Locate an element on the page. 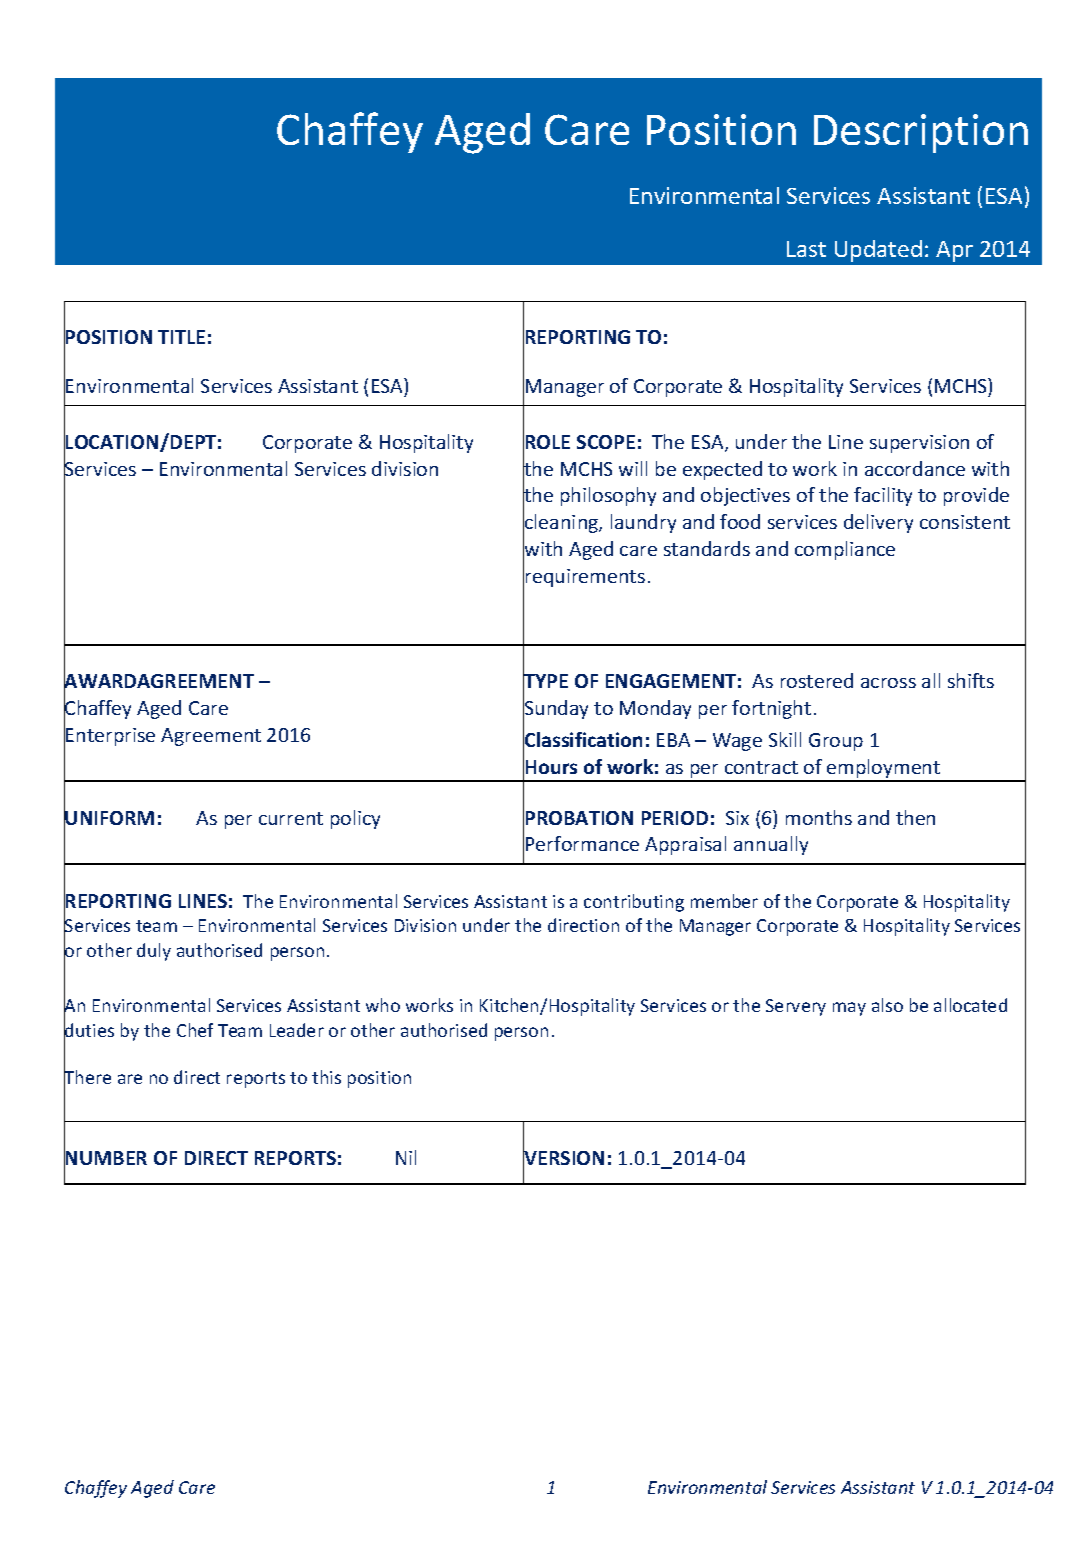 This page has width=1090, height=1542. Last is located at coordinates (806, 249).
